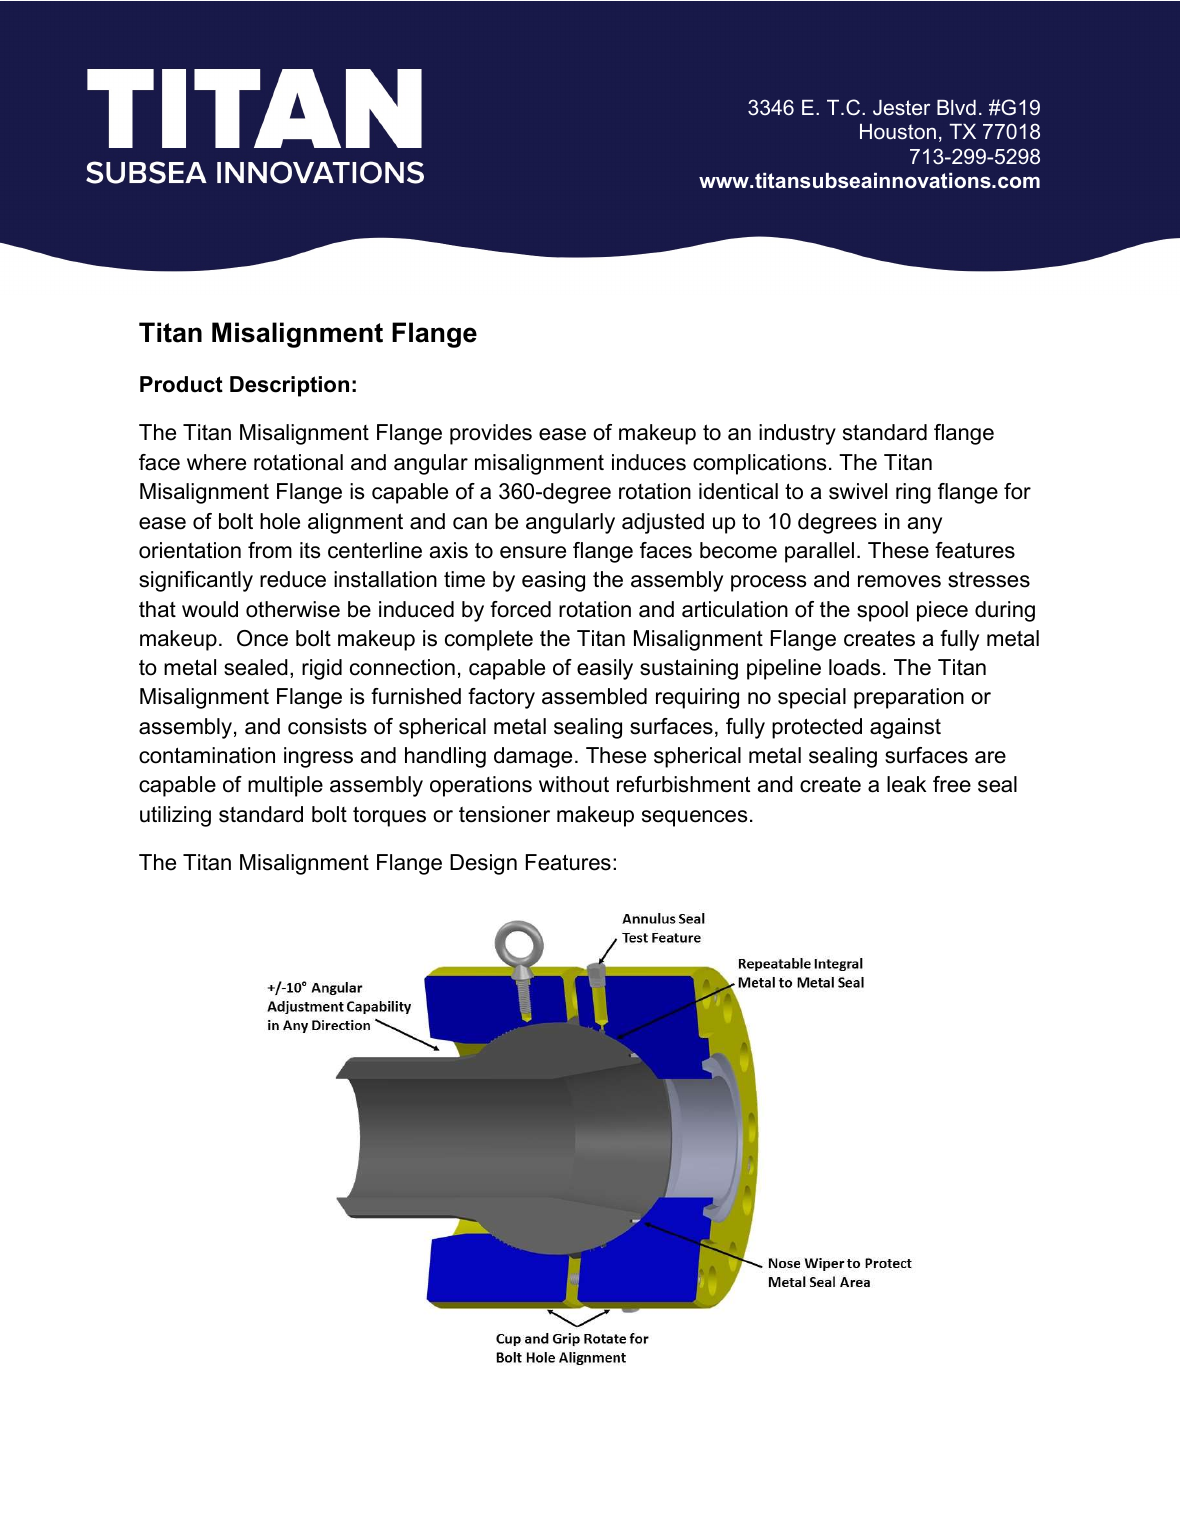  I want to click on Jester, so click(901, 107).
